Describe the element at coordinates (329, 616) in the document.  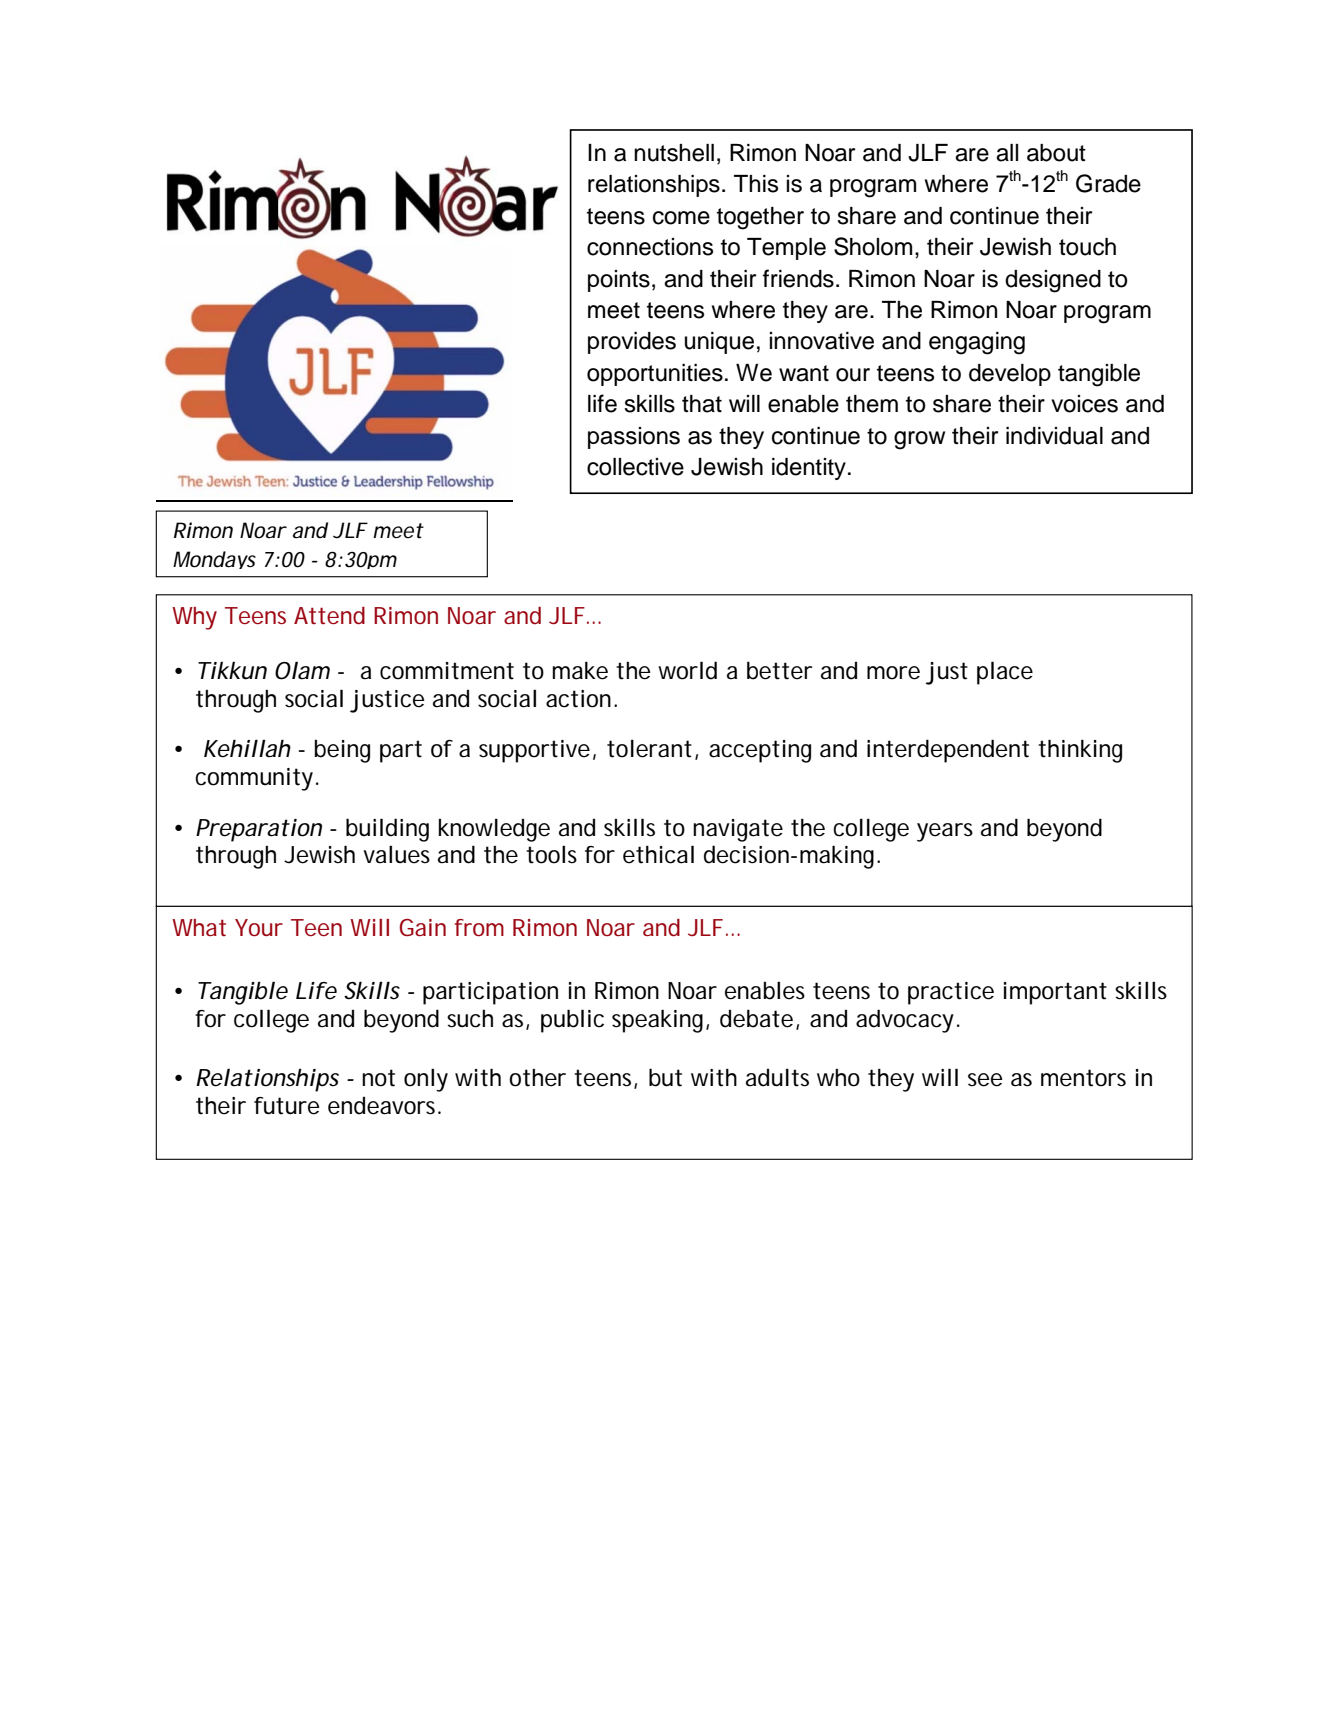
I see `Attend` at that location.
